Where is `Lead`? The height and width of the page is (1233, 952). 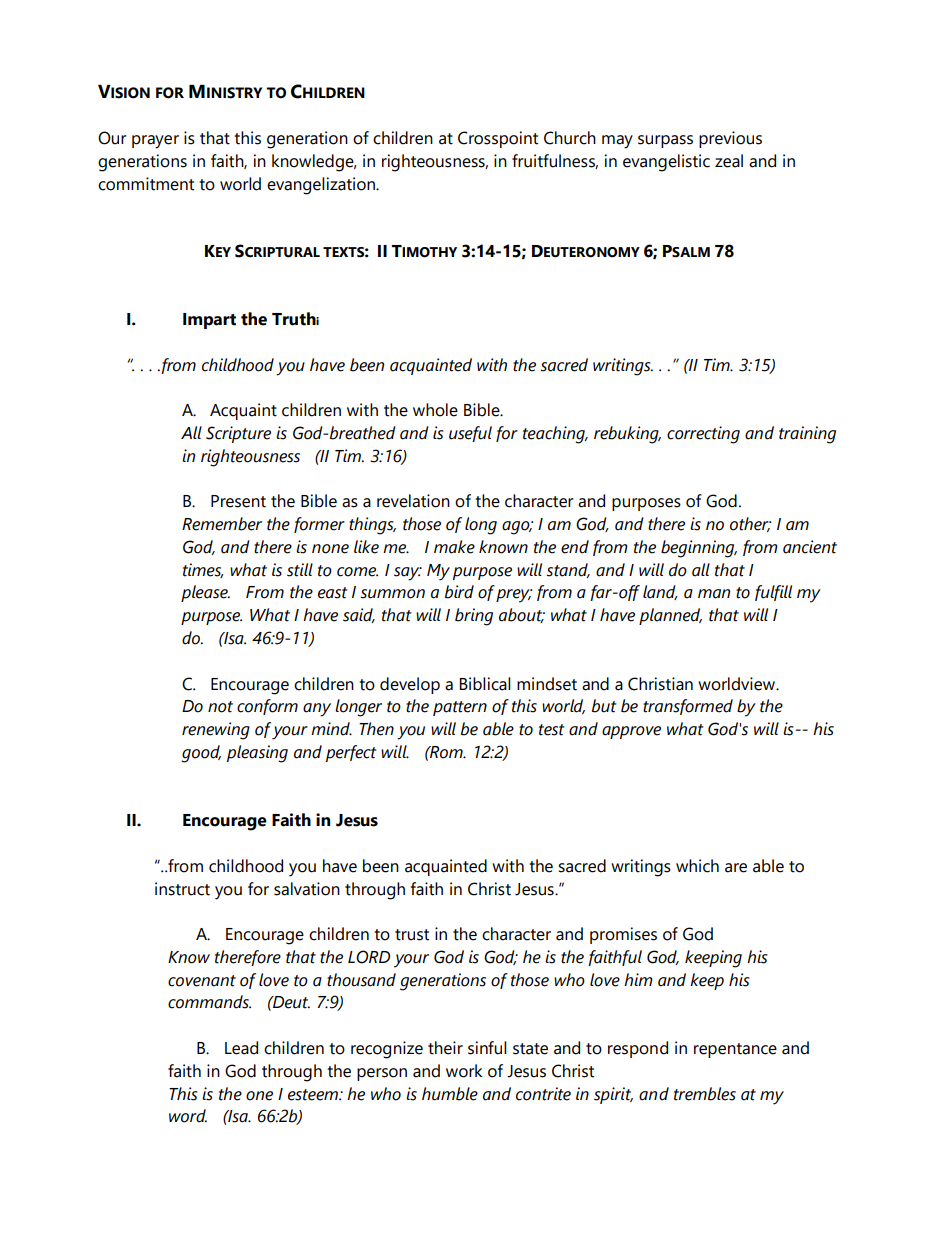 Lead is located at coordinates (241, 1048).
